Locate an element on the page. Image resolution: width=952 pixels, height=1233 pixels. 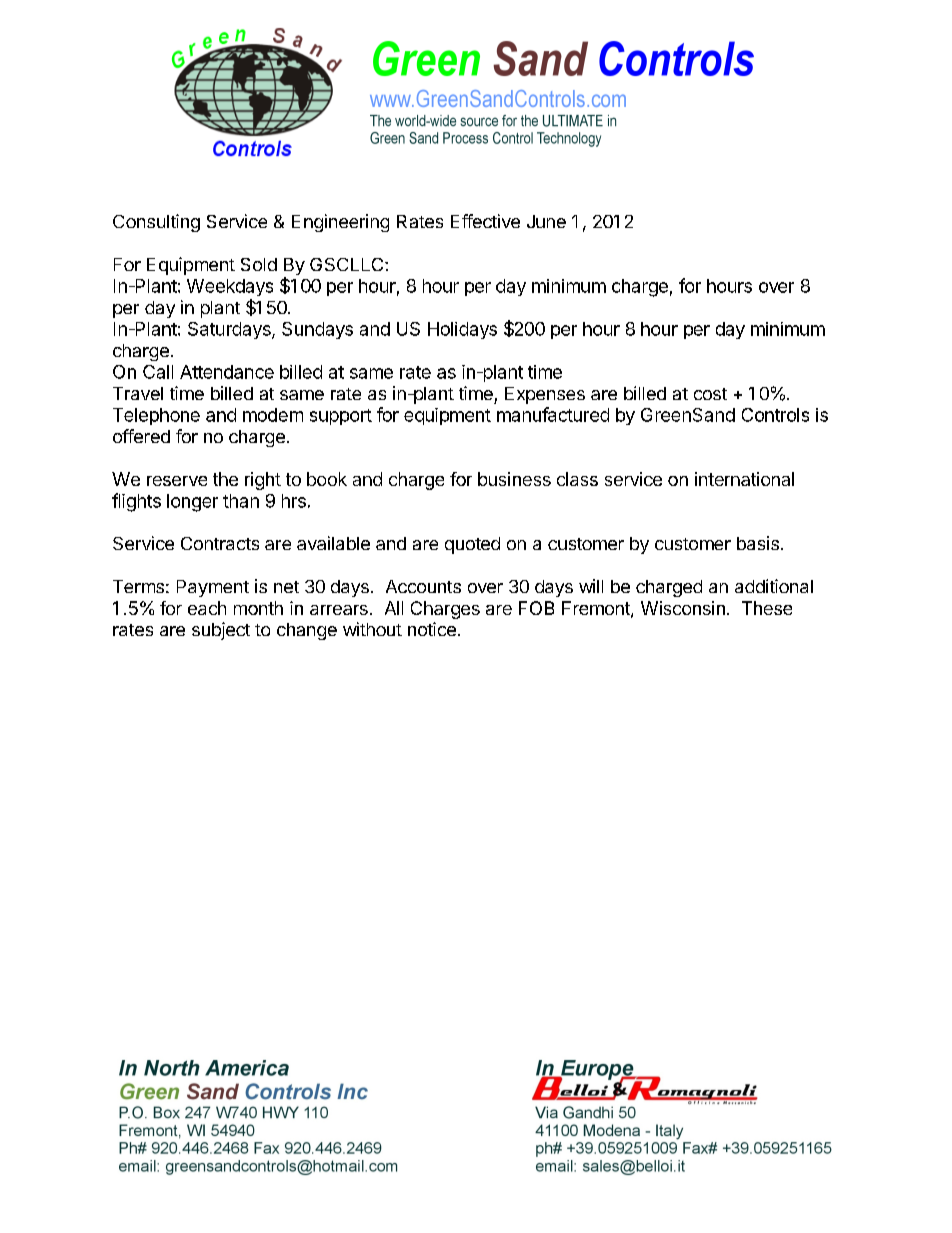
each is located at coordinates (207, 608).
